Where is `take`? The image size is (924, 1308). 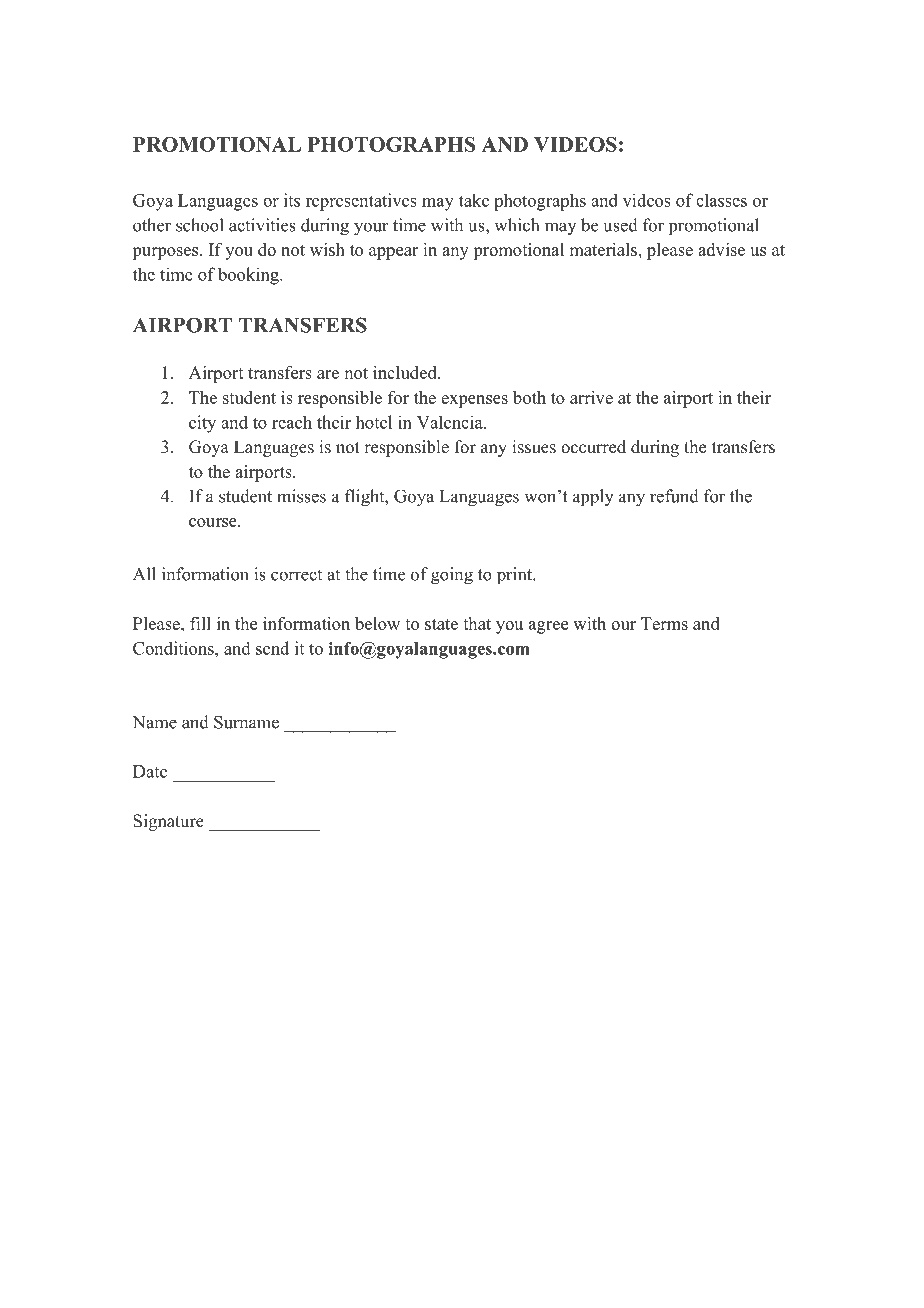 take is located at coordinates (474, 200).
